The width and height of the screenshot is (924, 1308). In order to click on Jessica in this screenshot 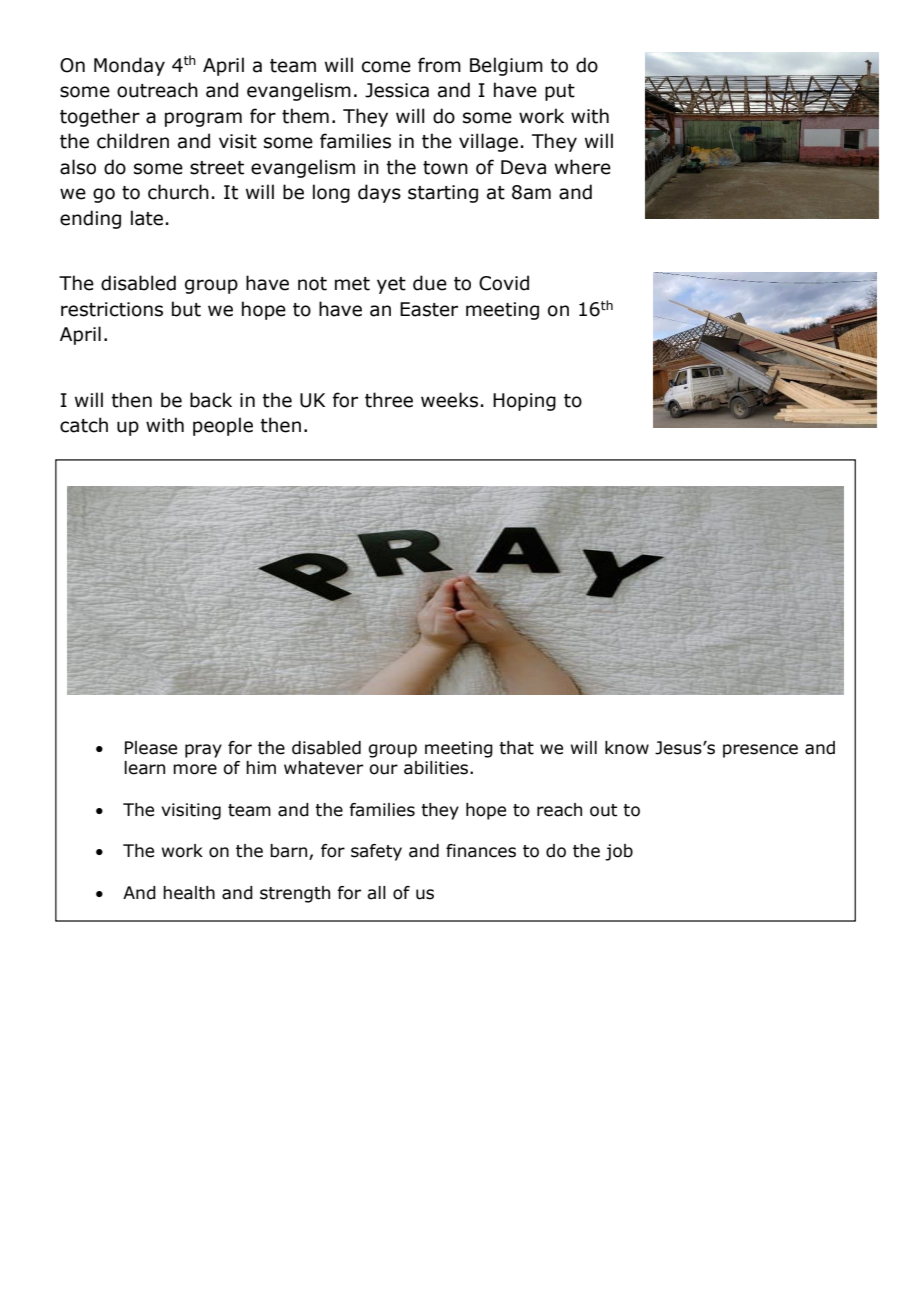, I will do `click(397, 90)`.
